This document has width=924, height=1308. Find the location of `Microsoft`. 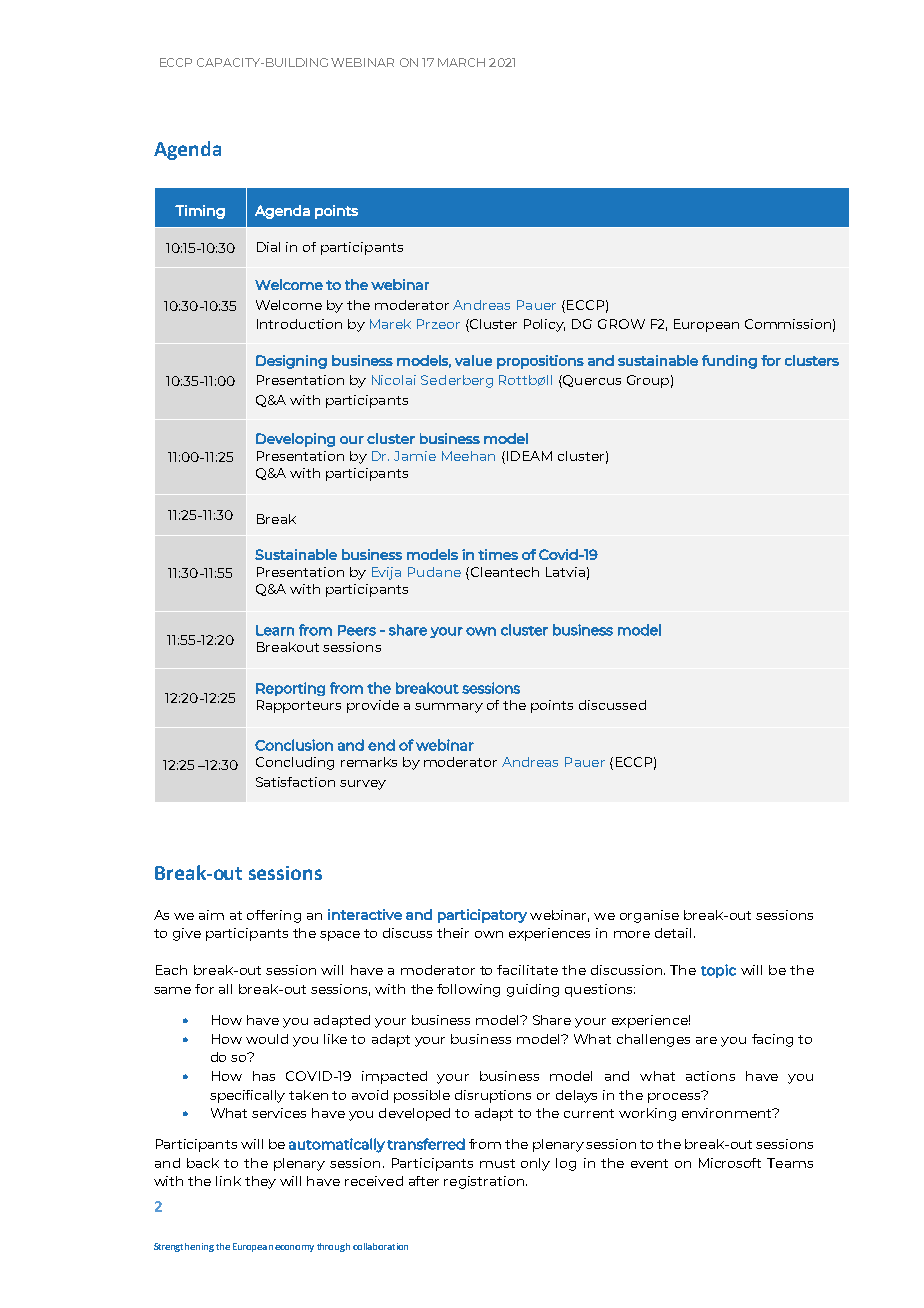

Microsoft is located at coordinates (730, 1163).
